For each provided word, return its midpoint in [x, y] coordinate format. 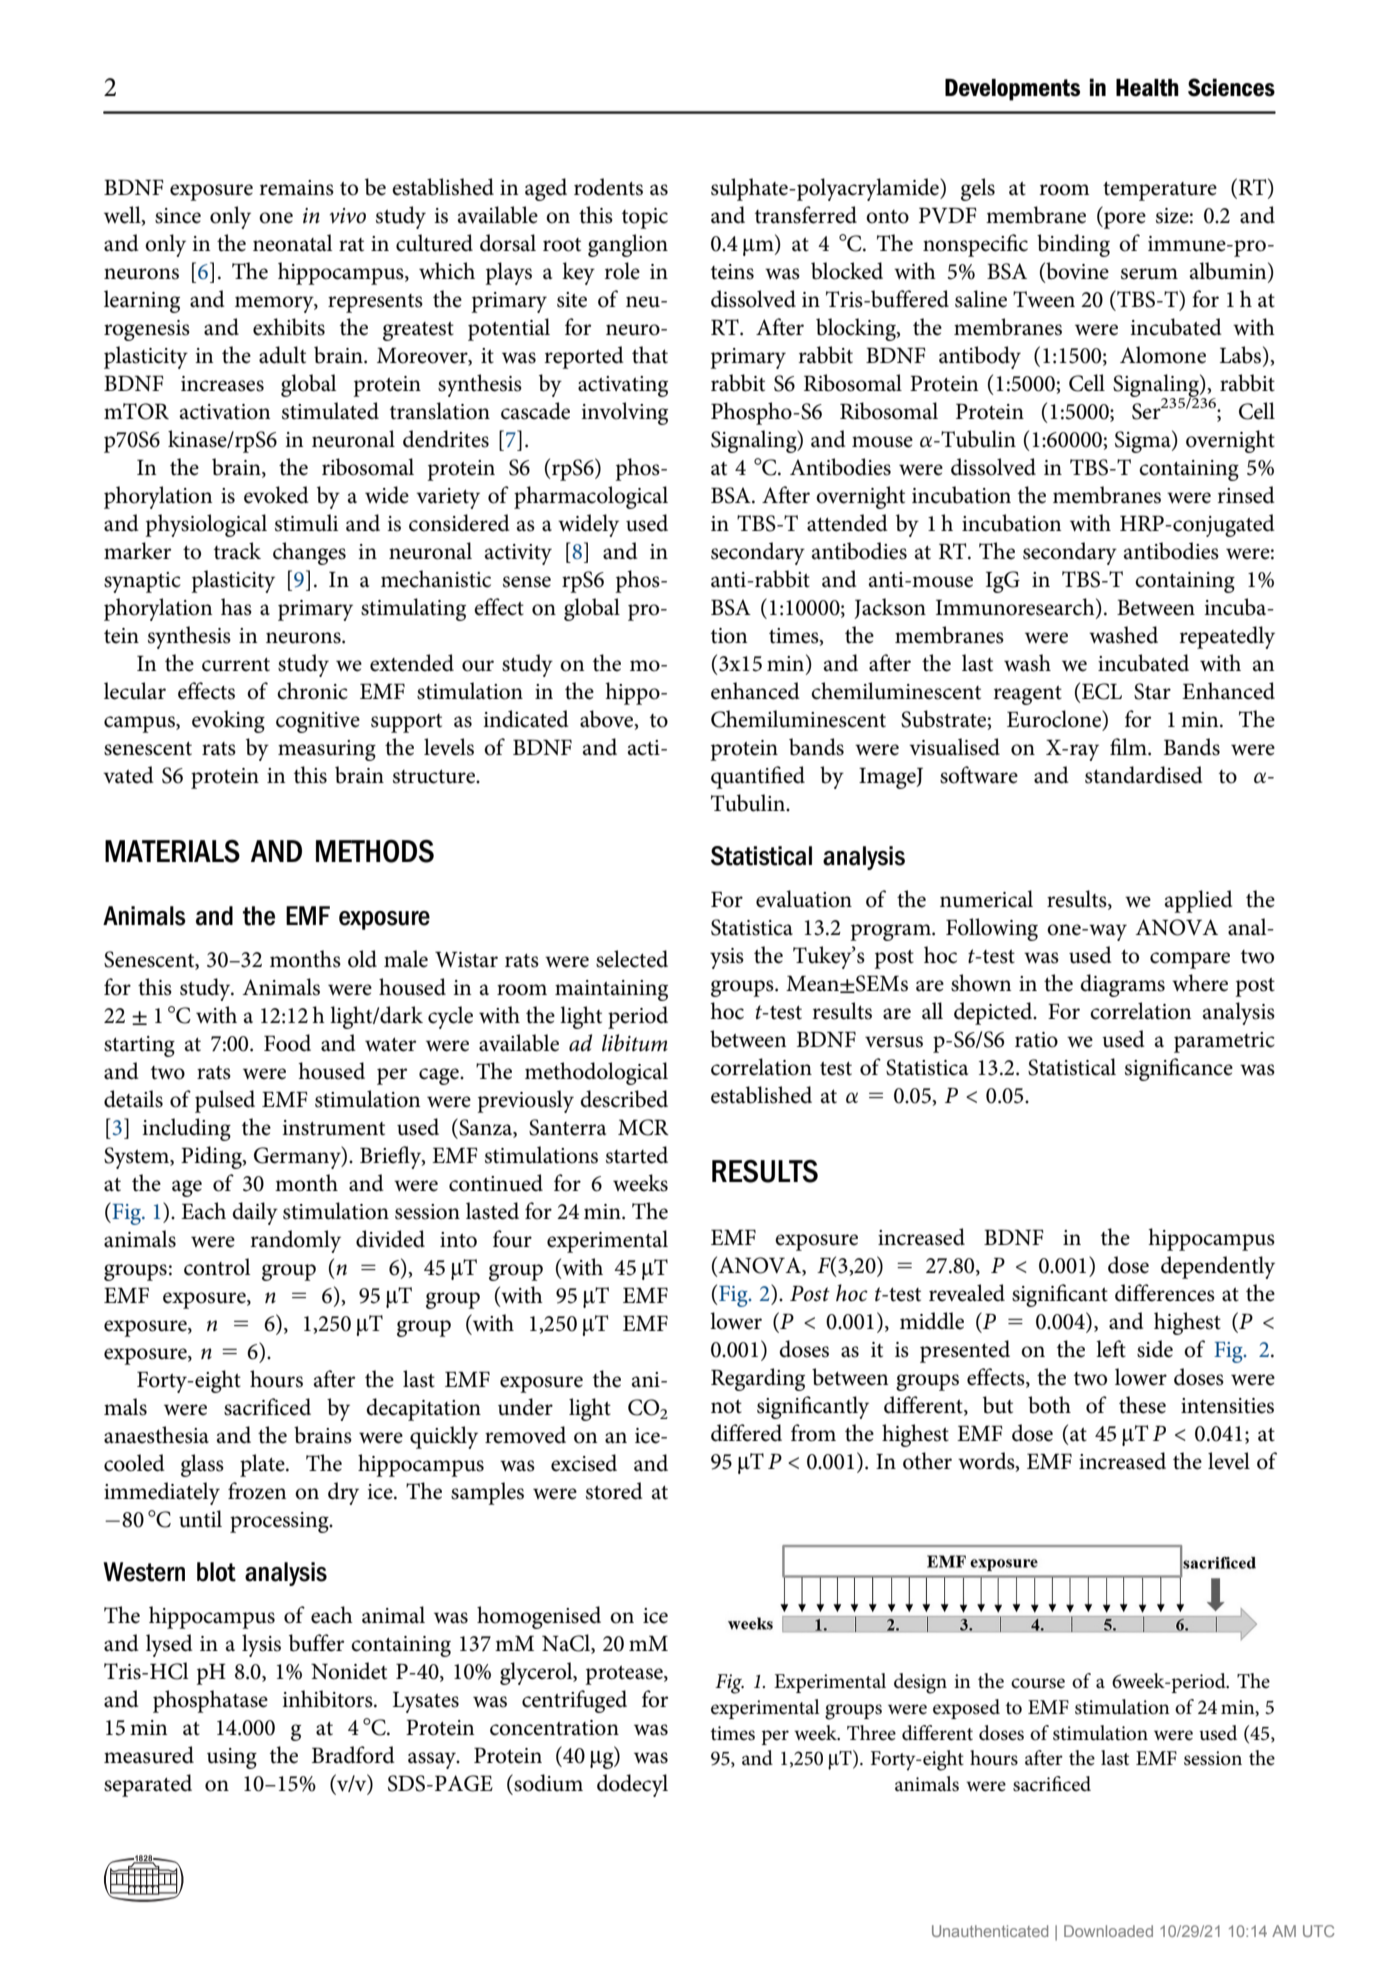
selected [632, 959]
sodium [547, 1783]
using [232, 1758]
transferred [806, 215]
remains [296, 188]
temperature [1160, 191]
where [1200, 983]
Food [287, 1043]
